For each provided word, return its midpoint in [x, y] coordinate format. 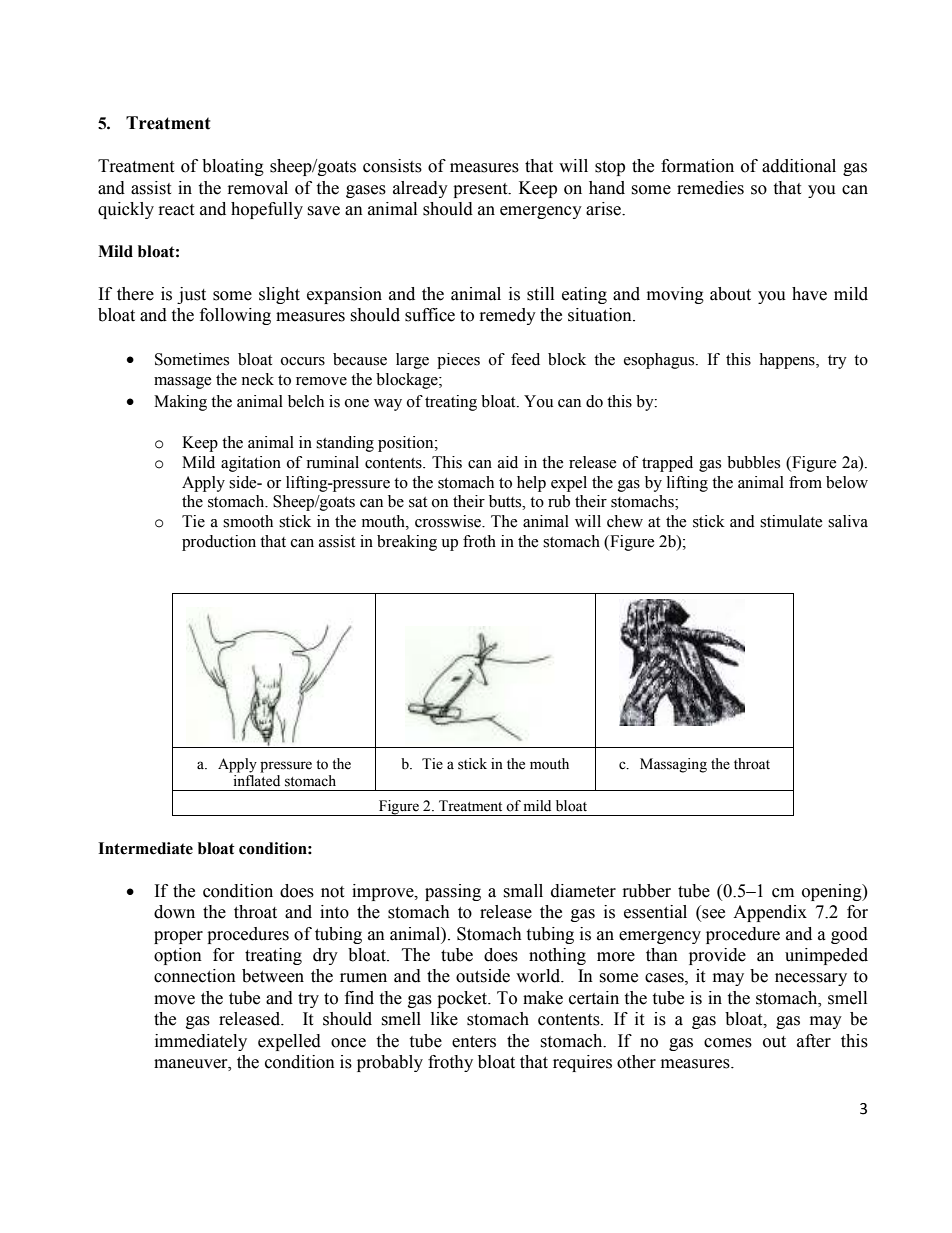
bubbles [753, 462]
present [481, 190]
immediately [201, 1042]
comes [728, 1043]
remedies [710, 188]
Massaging [673, 765]
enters [474, 1042]
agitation [251, 464]
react [176, 210]
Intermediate [145, 848]
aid [508, 462]
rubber [647, 891]
